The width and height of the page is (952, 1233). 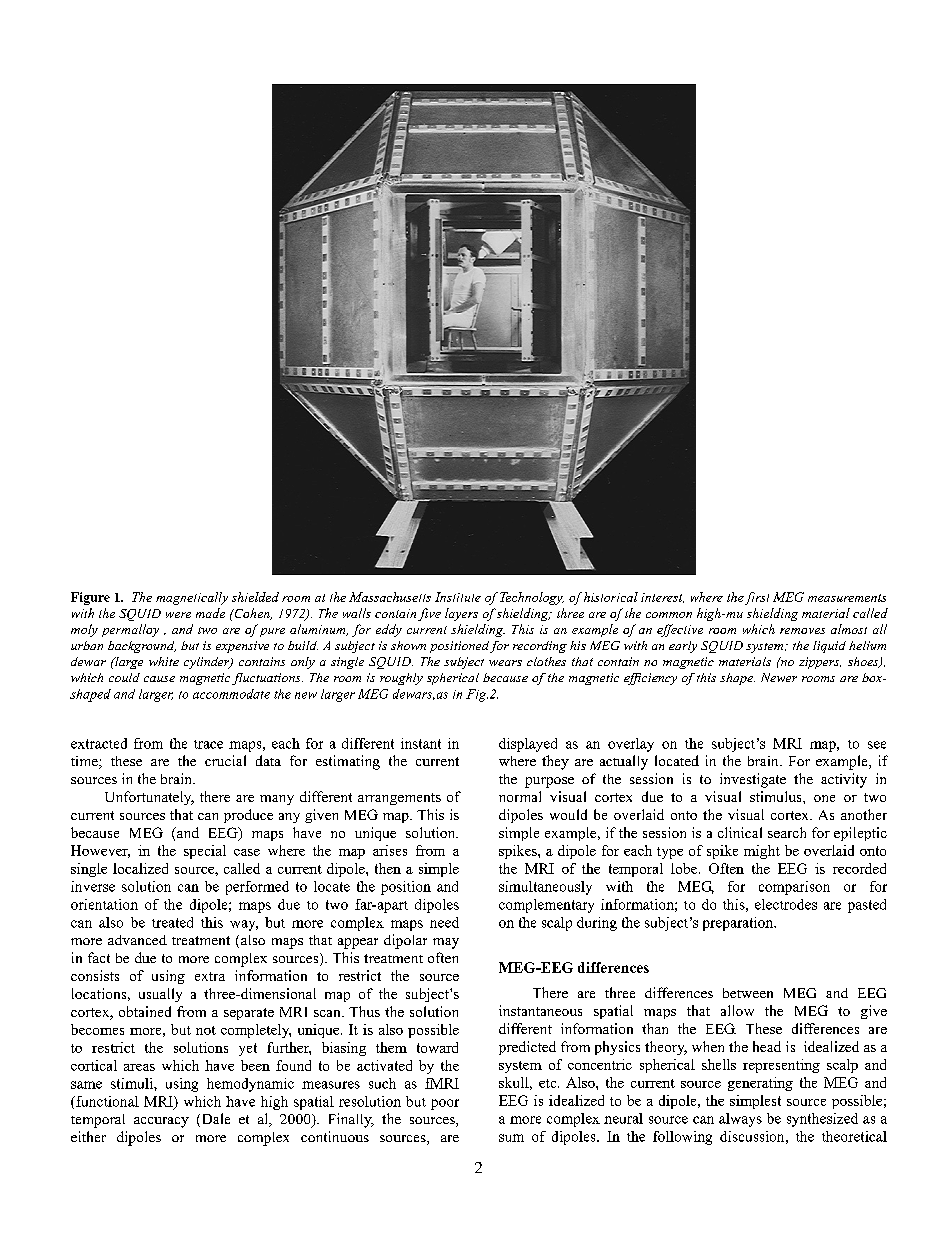 What do you see at coordinates (877, 745) in the page?
I see `see` at bounding box center [877, 745].
